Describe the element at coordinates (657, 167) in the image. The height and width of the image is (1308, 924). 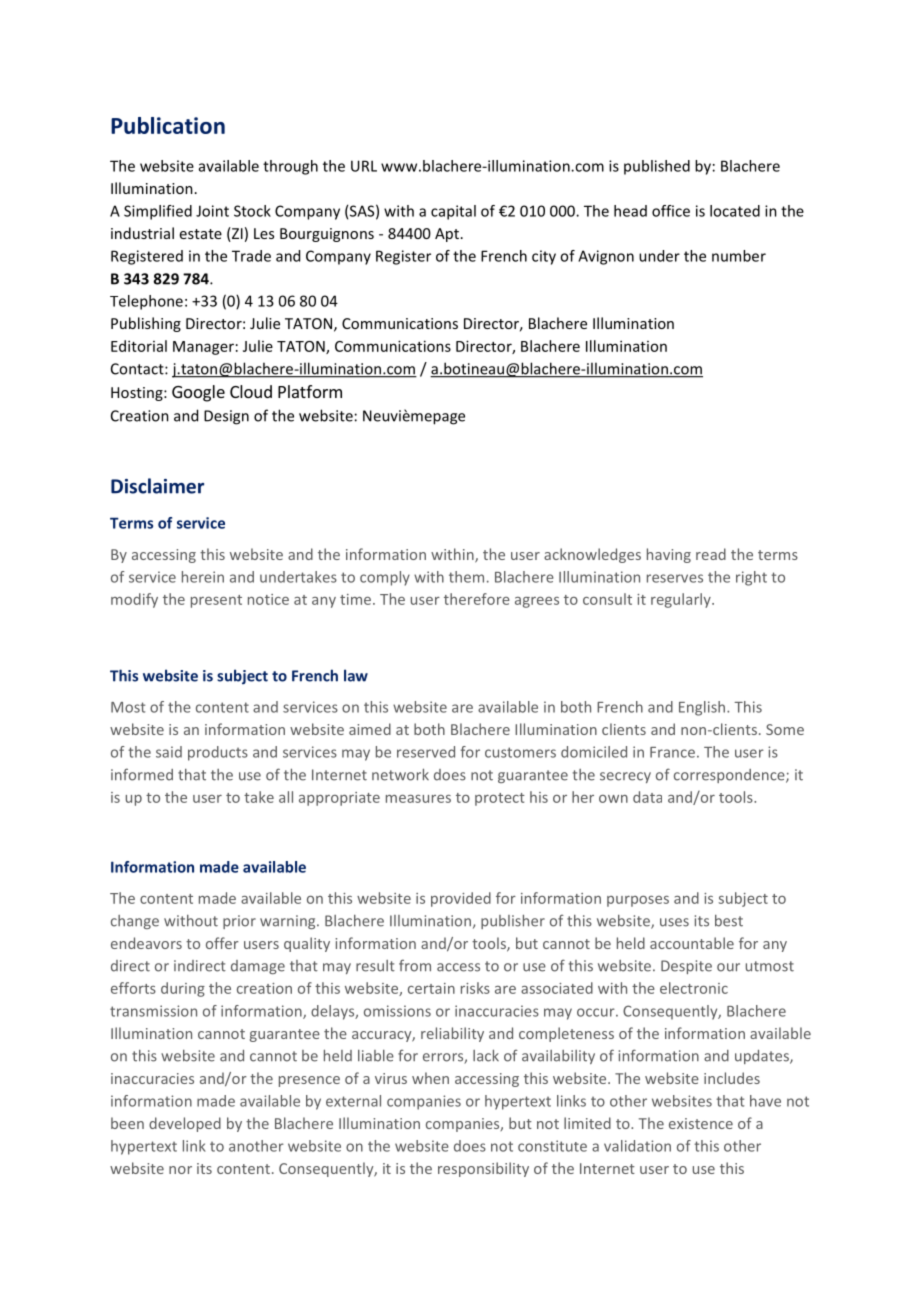
I see `published` at that location.
